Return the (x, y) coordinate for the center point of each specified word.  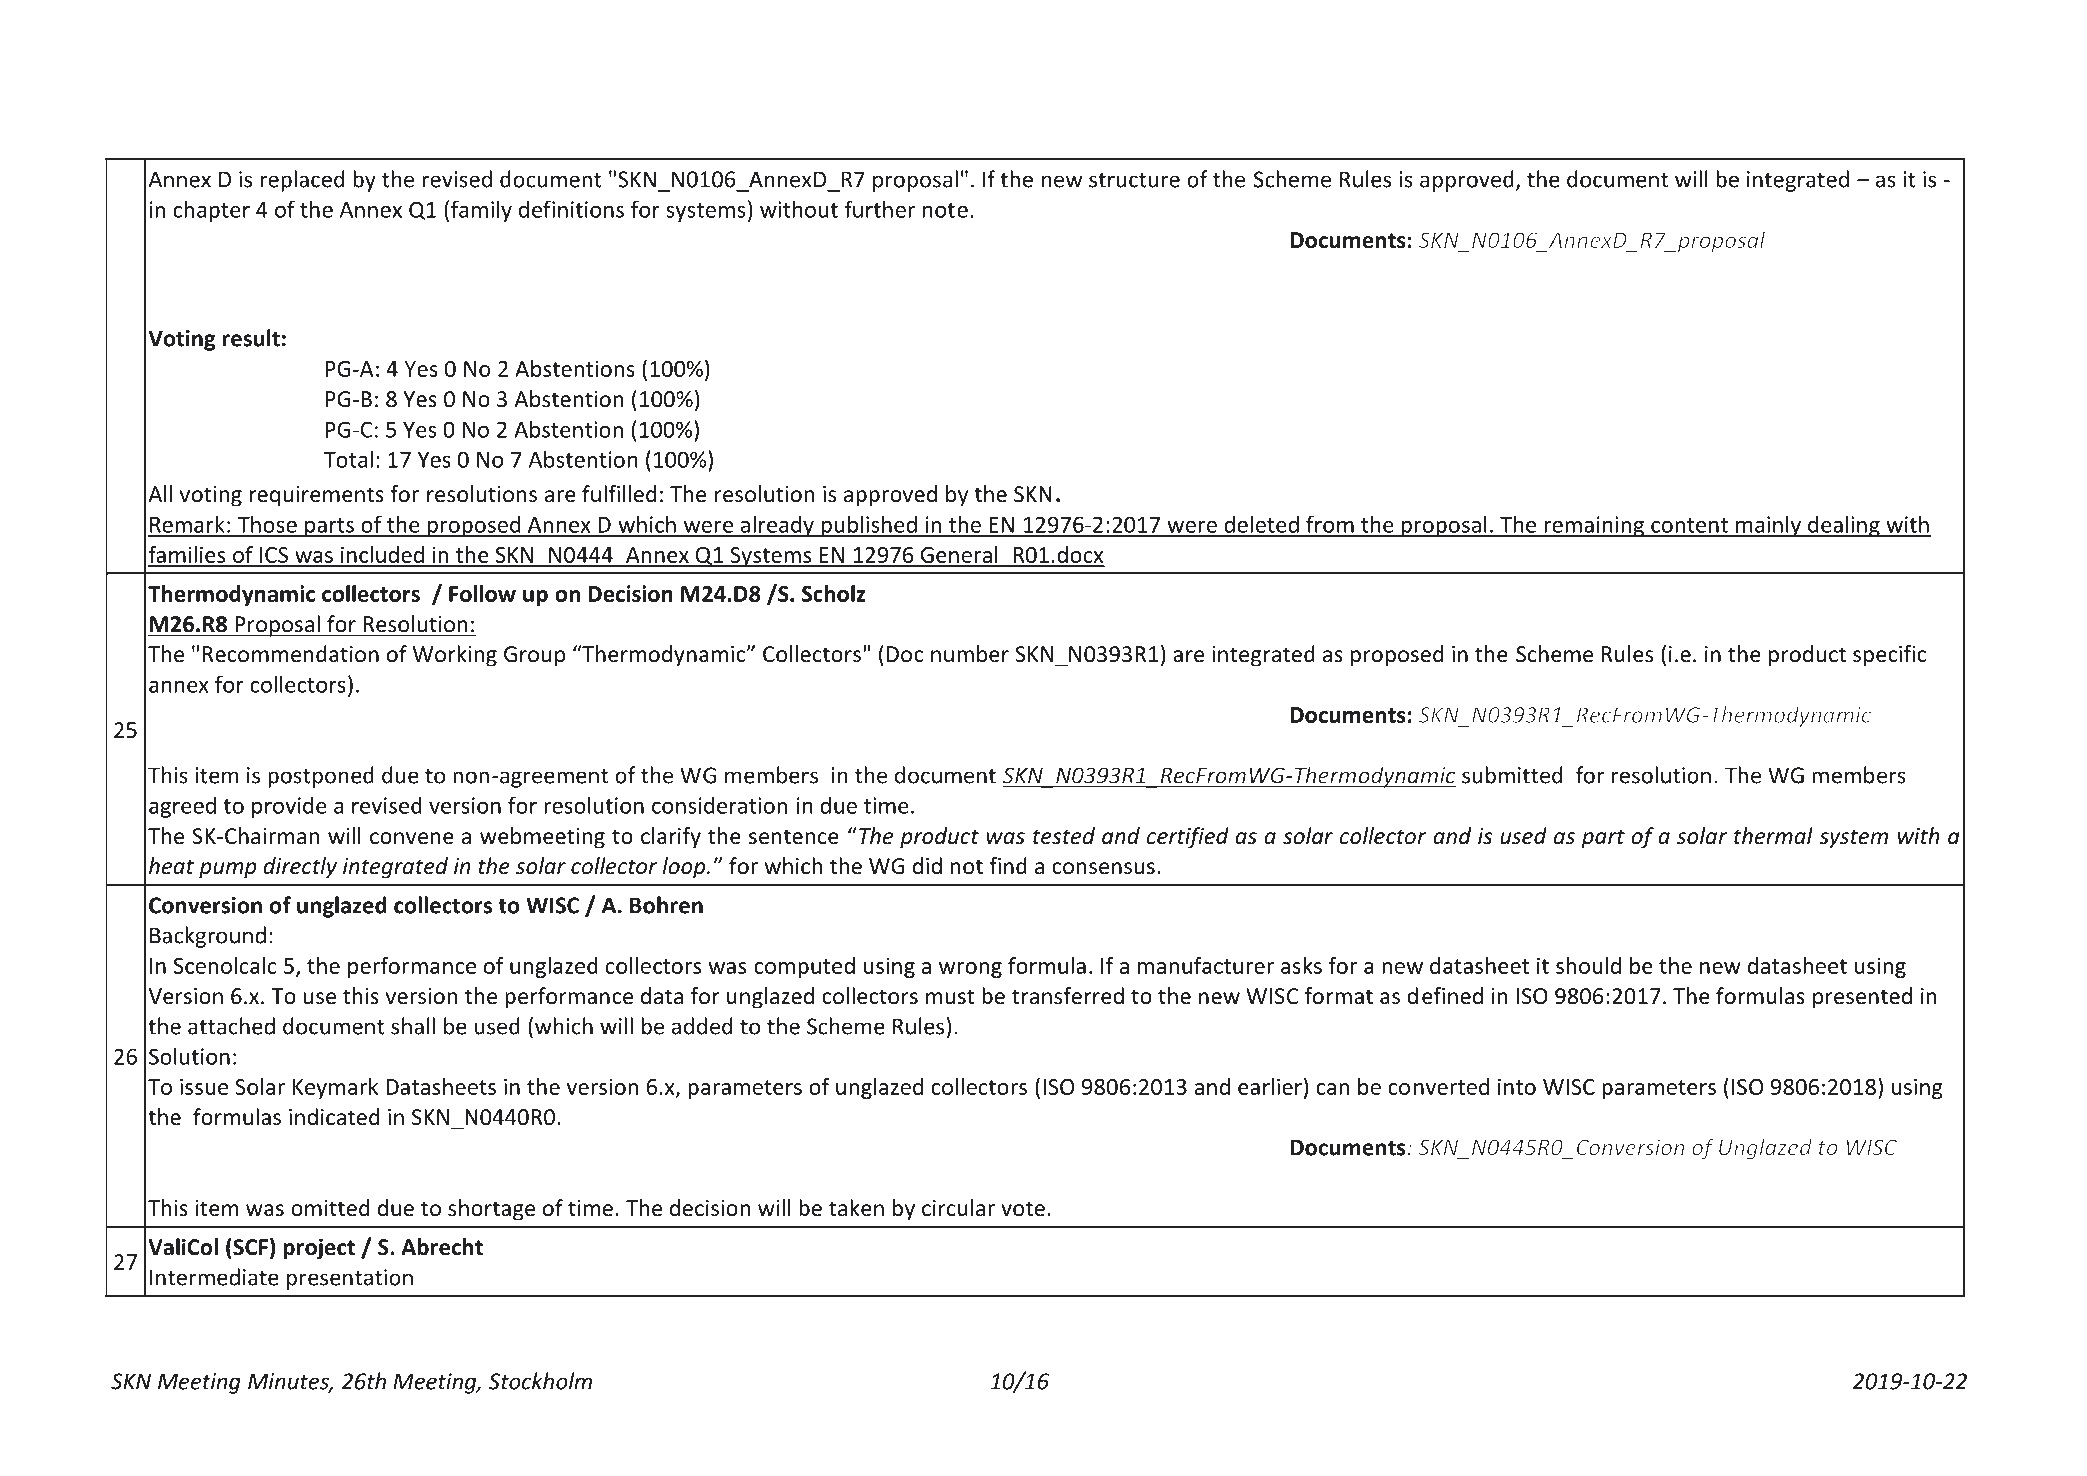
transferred (1068, 996)
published (869, 526)
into (1517, 1086)
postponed (321, 777)
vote (1023, 1209)
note (945, 210)
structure (1134, 180)
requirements (317, 496)
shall (413, 1026)
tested (1064, 836)
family (481, 211)
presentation (350, 1279)
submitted (1512, 775)
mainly (1768, 526)
